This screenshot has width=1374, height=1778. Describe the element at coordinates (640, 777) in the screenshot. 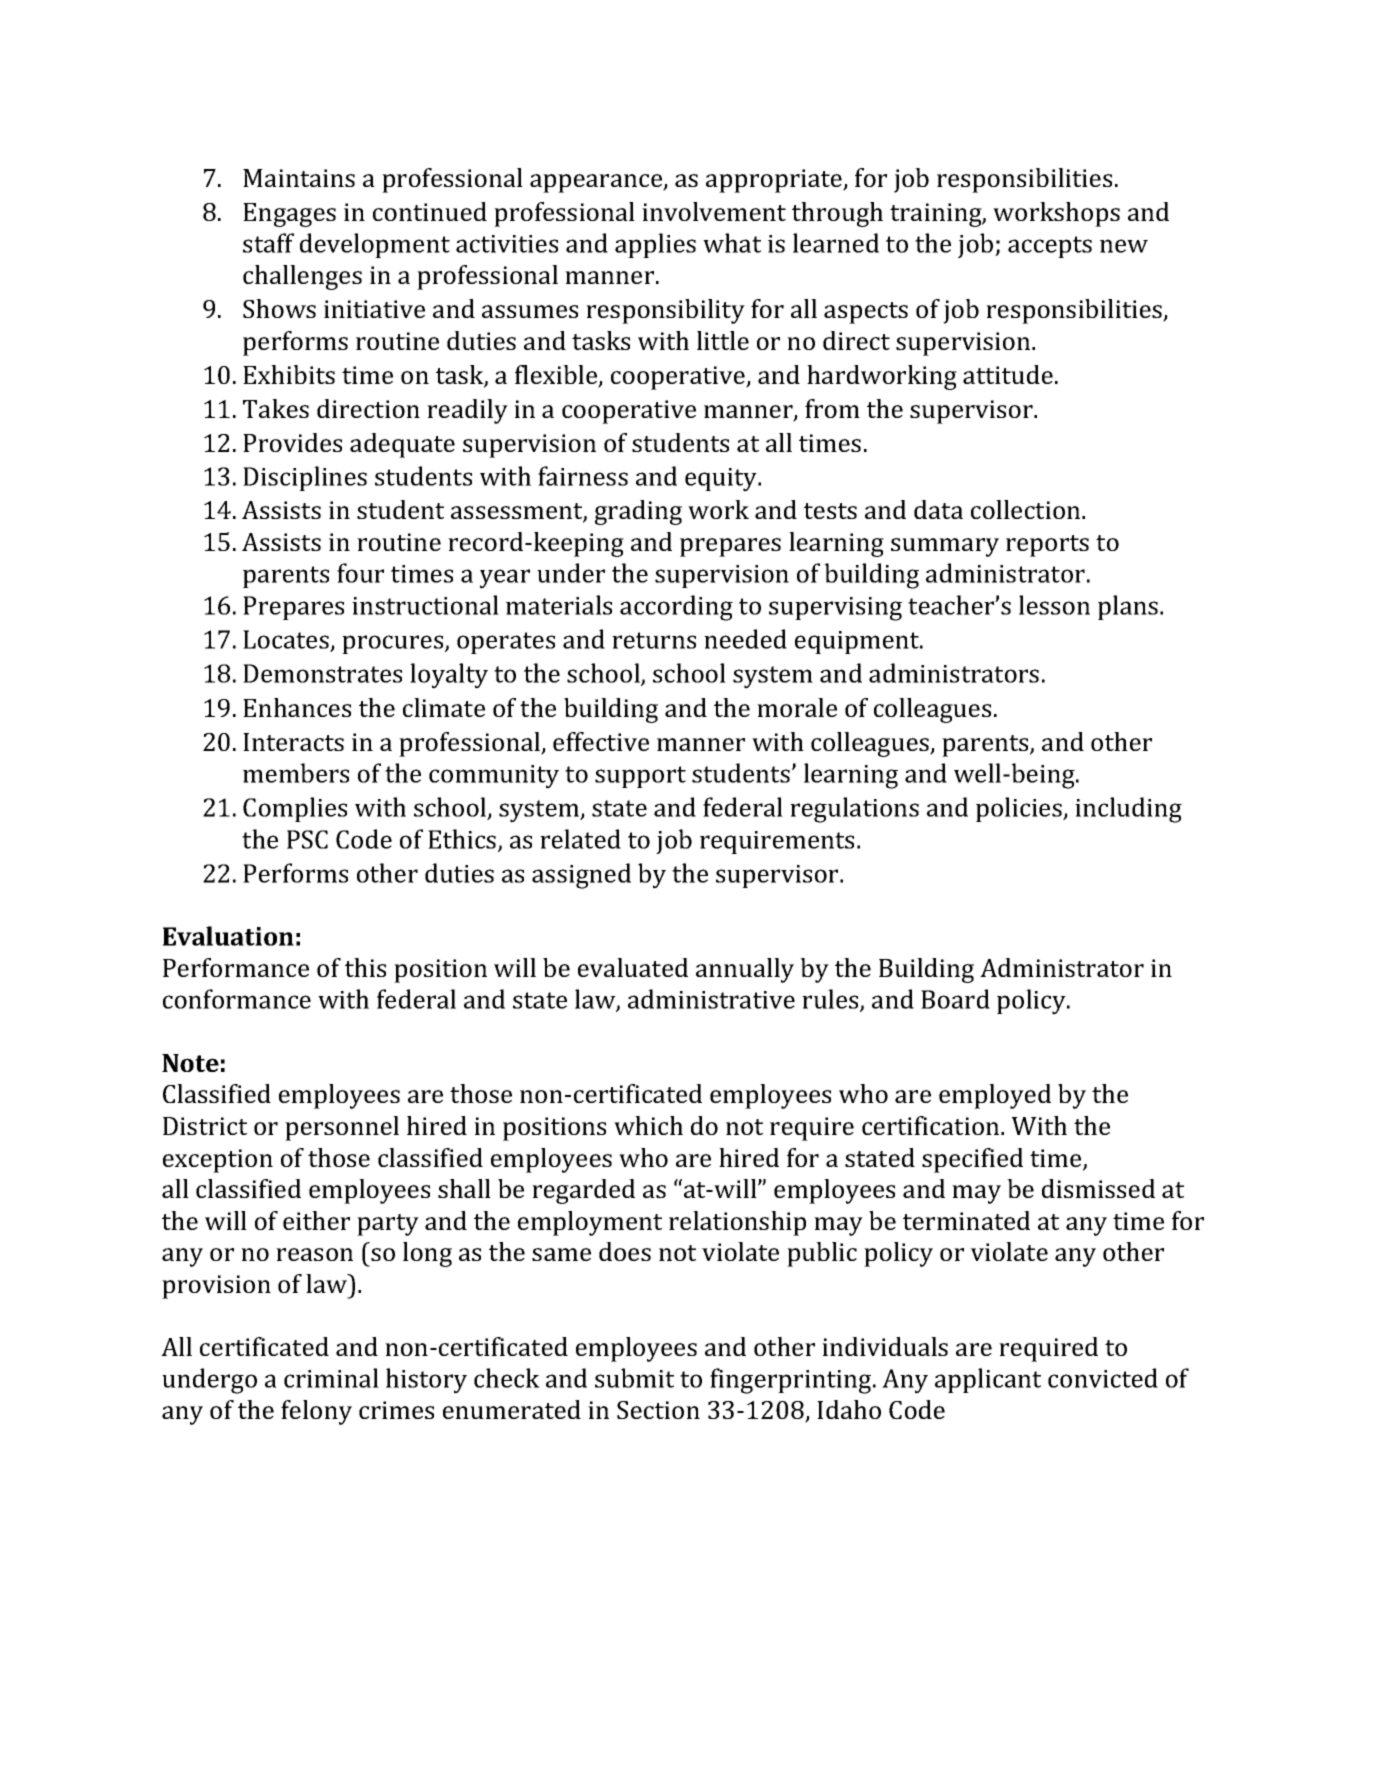

I see `support` at that location.
